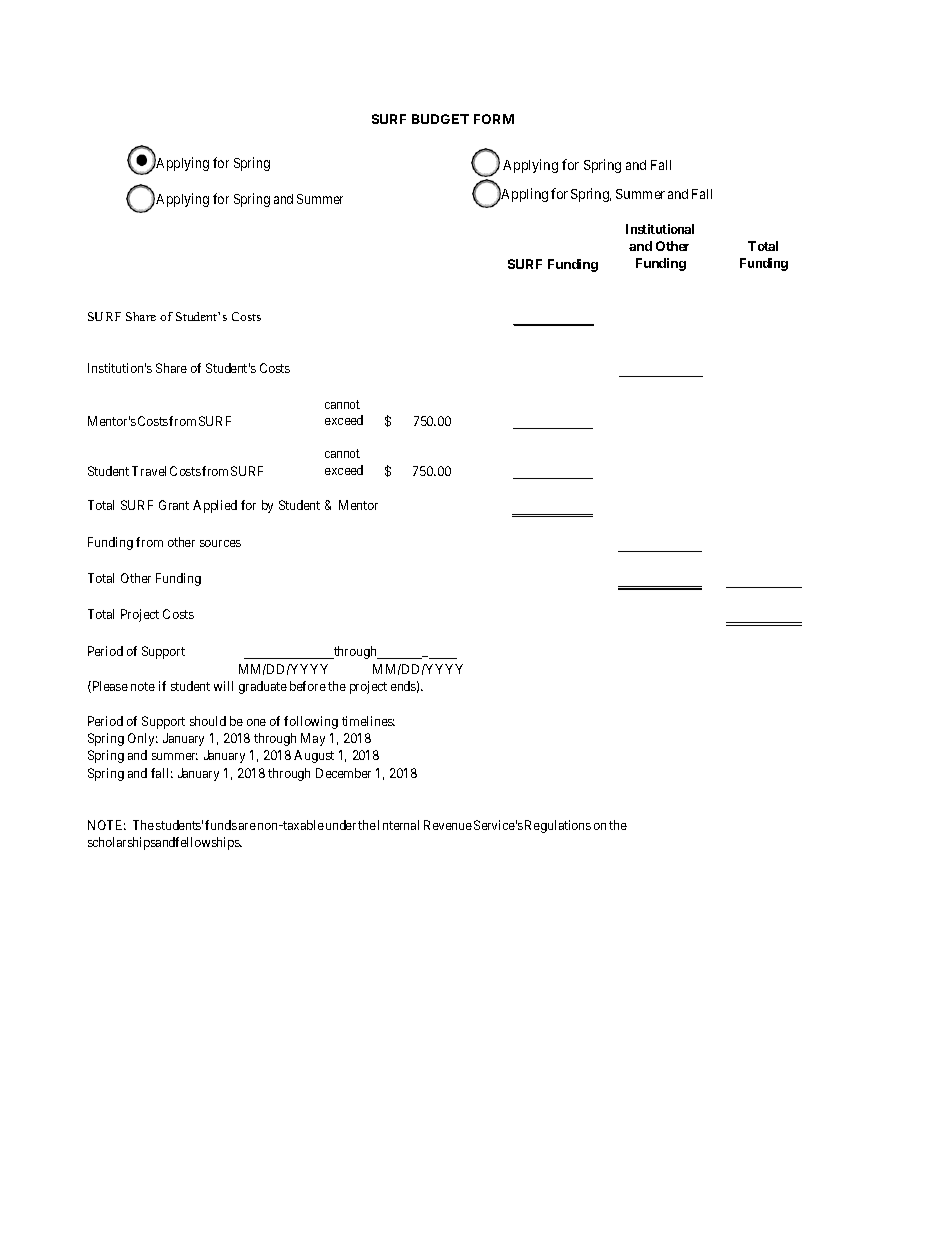 The image size is (952, 1233). What do you see at coordinates (313, 739) in the screenshot?
I see `May` at bounding box center [313, 739].
